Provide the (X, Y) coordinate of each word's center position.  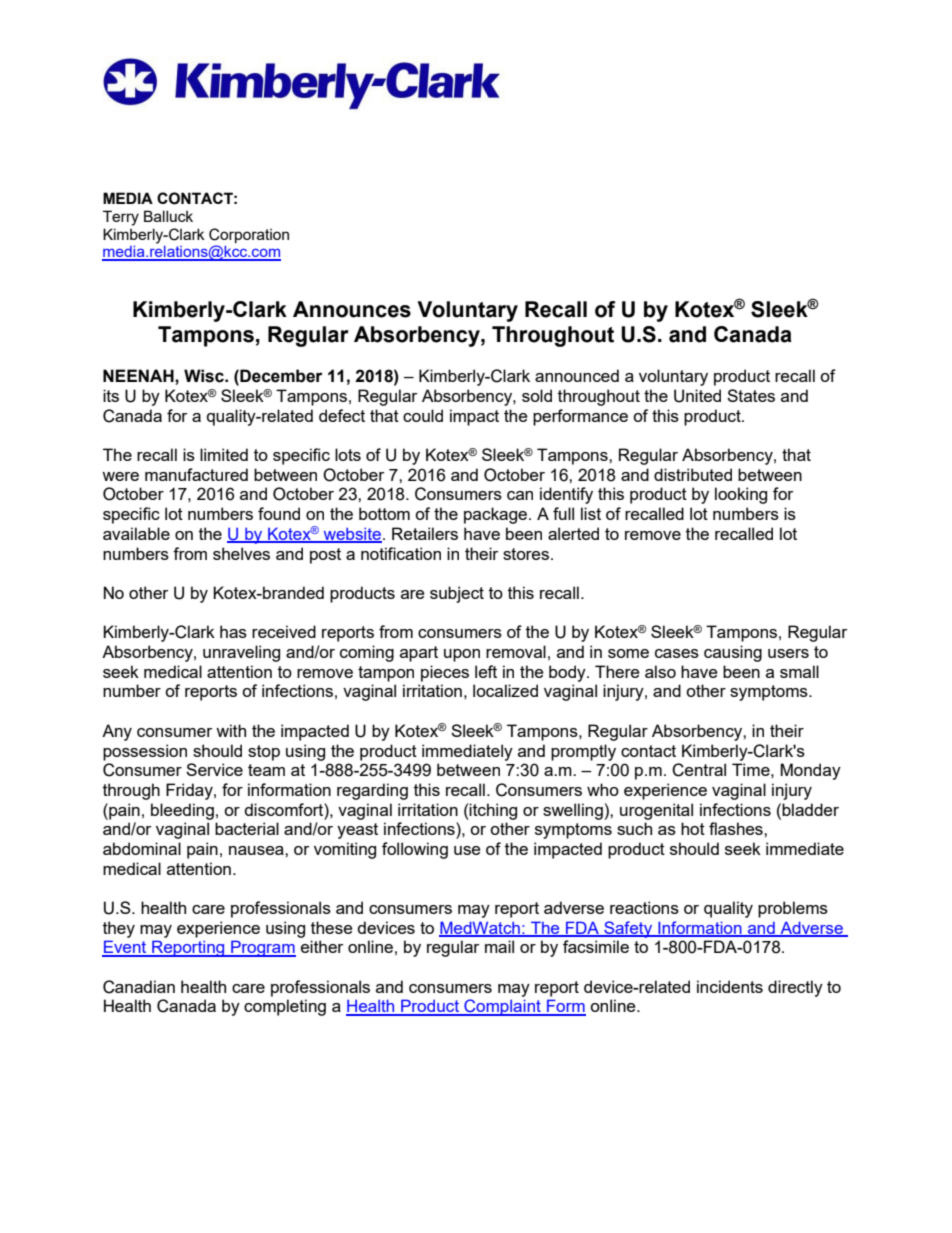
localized (505, 690)
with (231, 730)
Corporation (249, 235)
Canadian (139, 987)
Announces (352, 309)
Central (699, 770)
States (751, 395)
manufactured (196, 474)
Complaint (502, 1007)
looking (741, 495)
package (497, 515)
